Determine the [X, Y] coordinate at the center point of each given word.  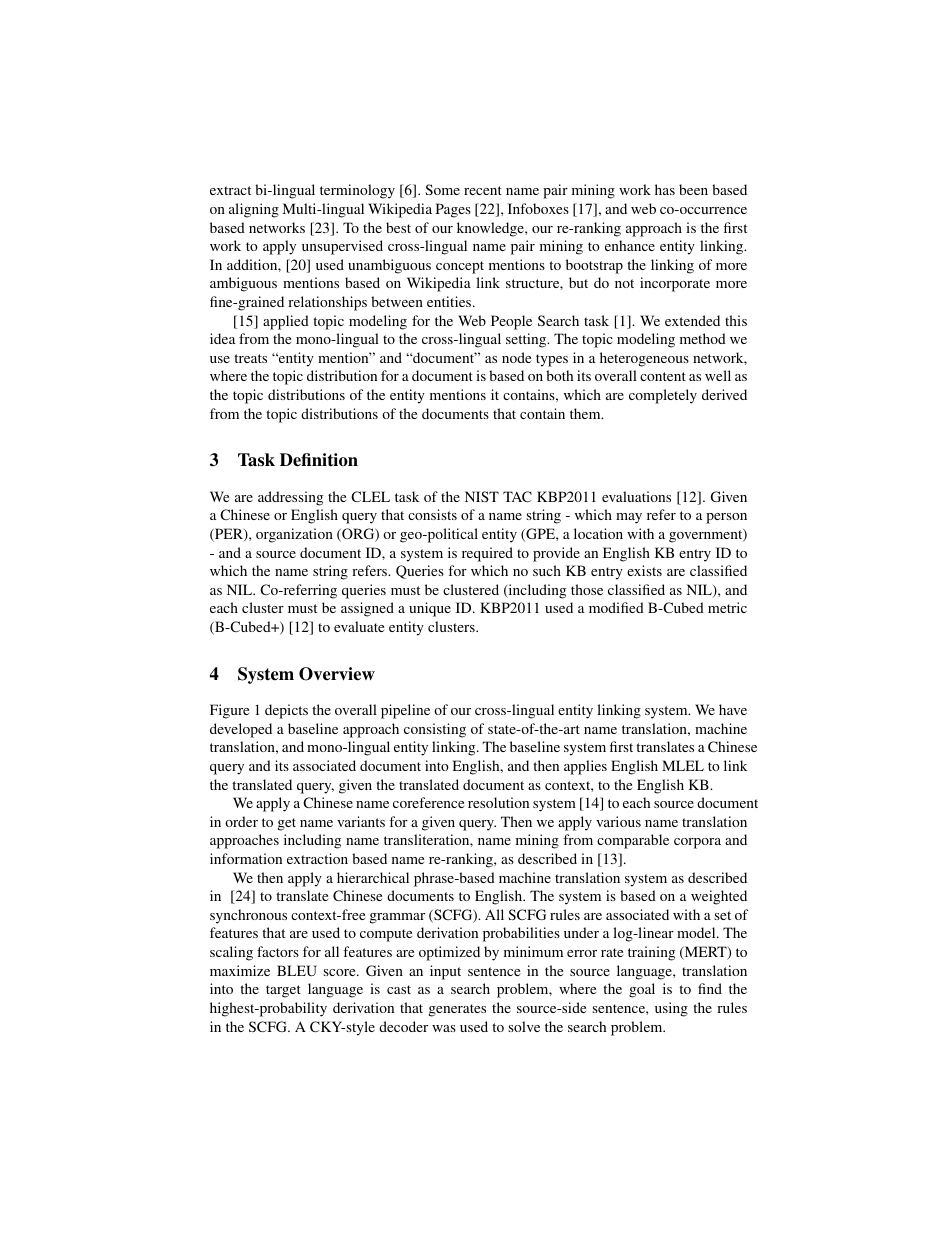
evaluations [636, 496]
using [671, 1009]
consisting [435, 730]
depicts [286, 711]
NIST [482, 496]
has [665, 189]
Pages [453, 210]
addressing [290, 498]
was [444, 1028]
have [733, 709]
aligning [254, 210]
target [283, 991]
